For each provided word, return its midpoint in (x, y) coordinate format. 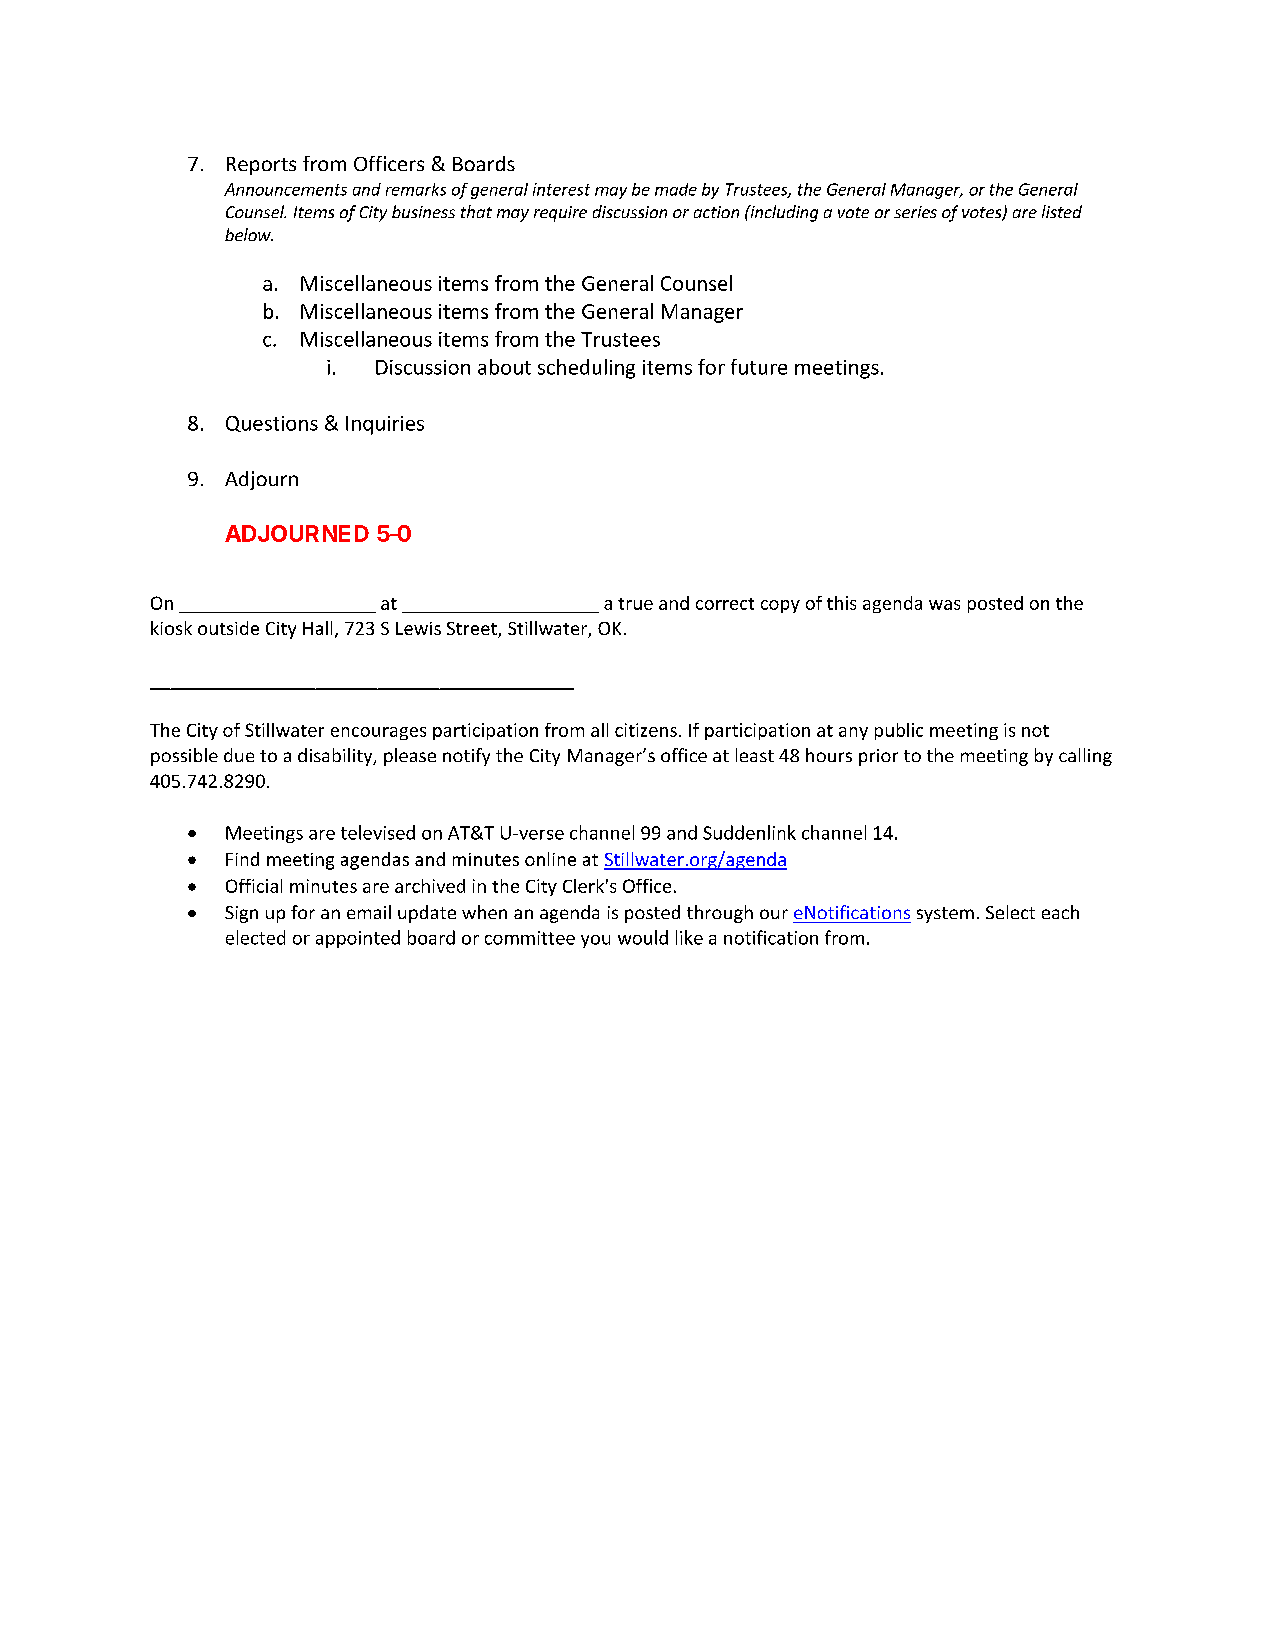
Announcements (285, 189)
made (676, 189)
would (643, 937)
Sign (241, 914)
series (915, 212)
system (945, 915)
